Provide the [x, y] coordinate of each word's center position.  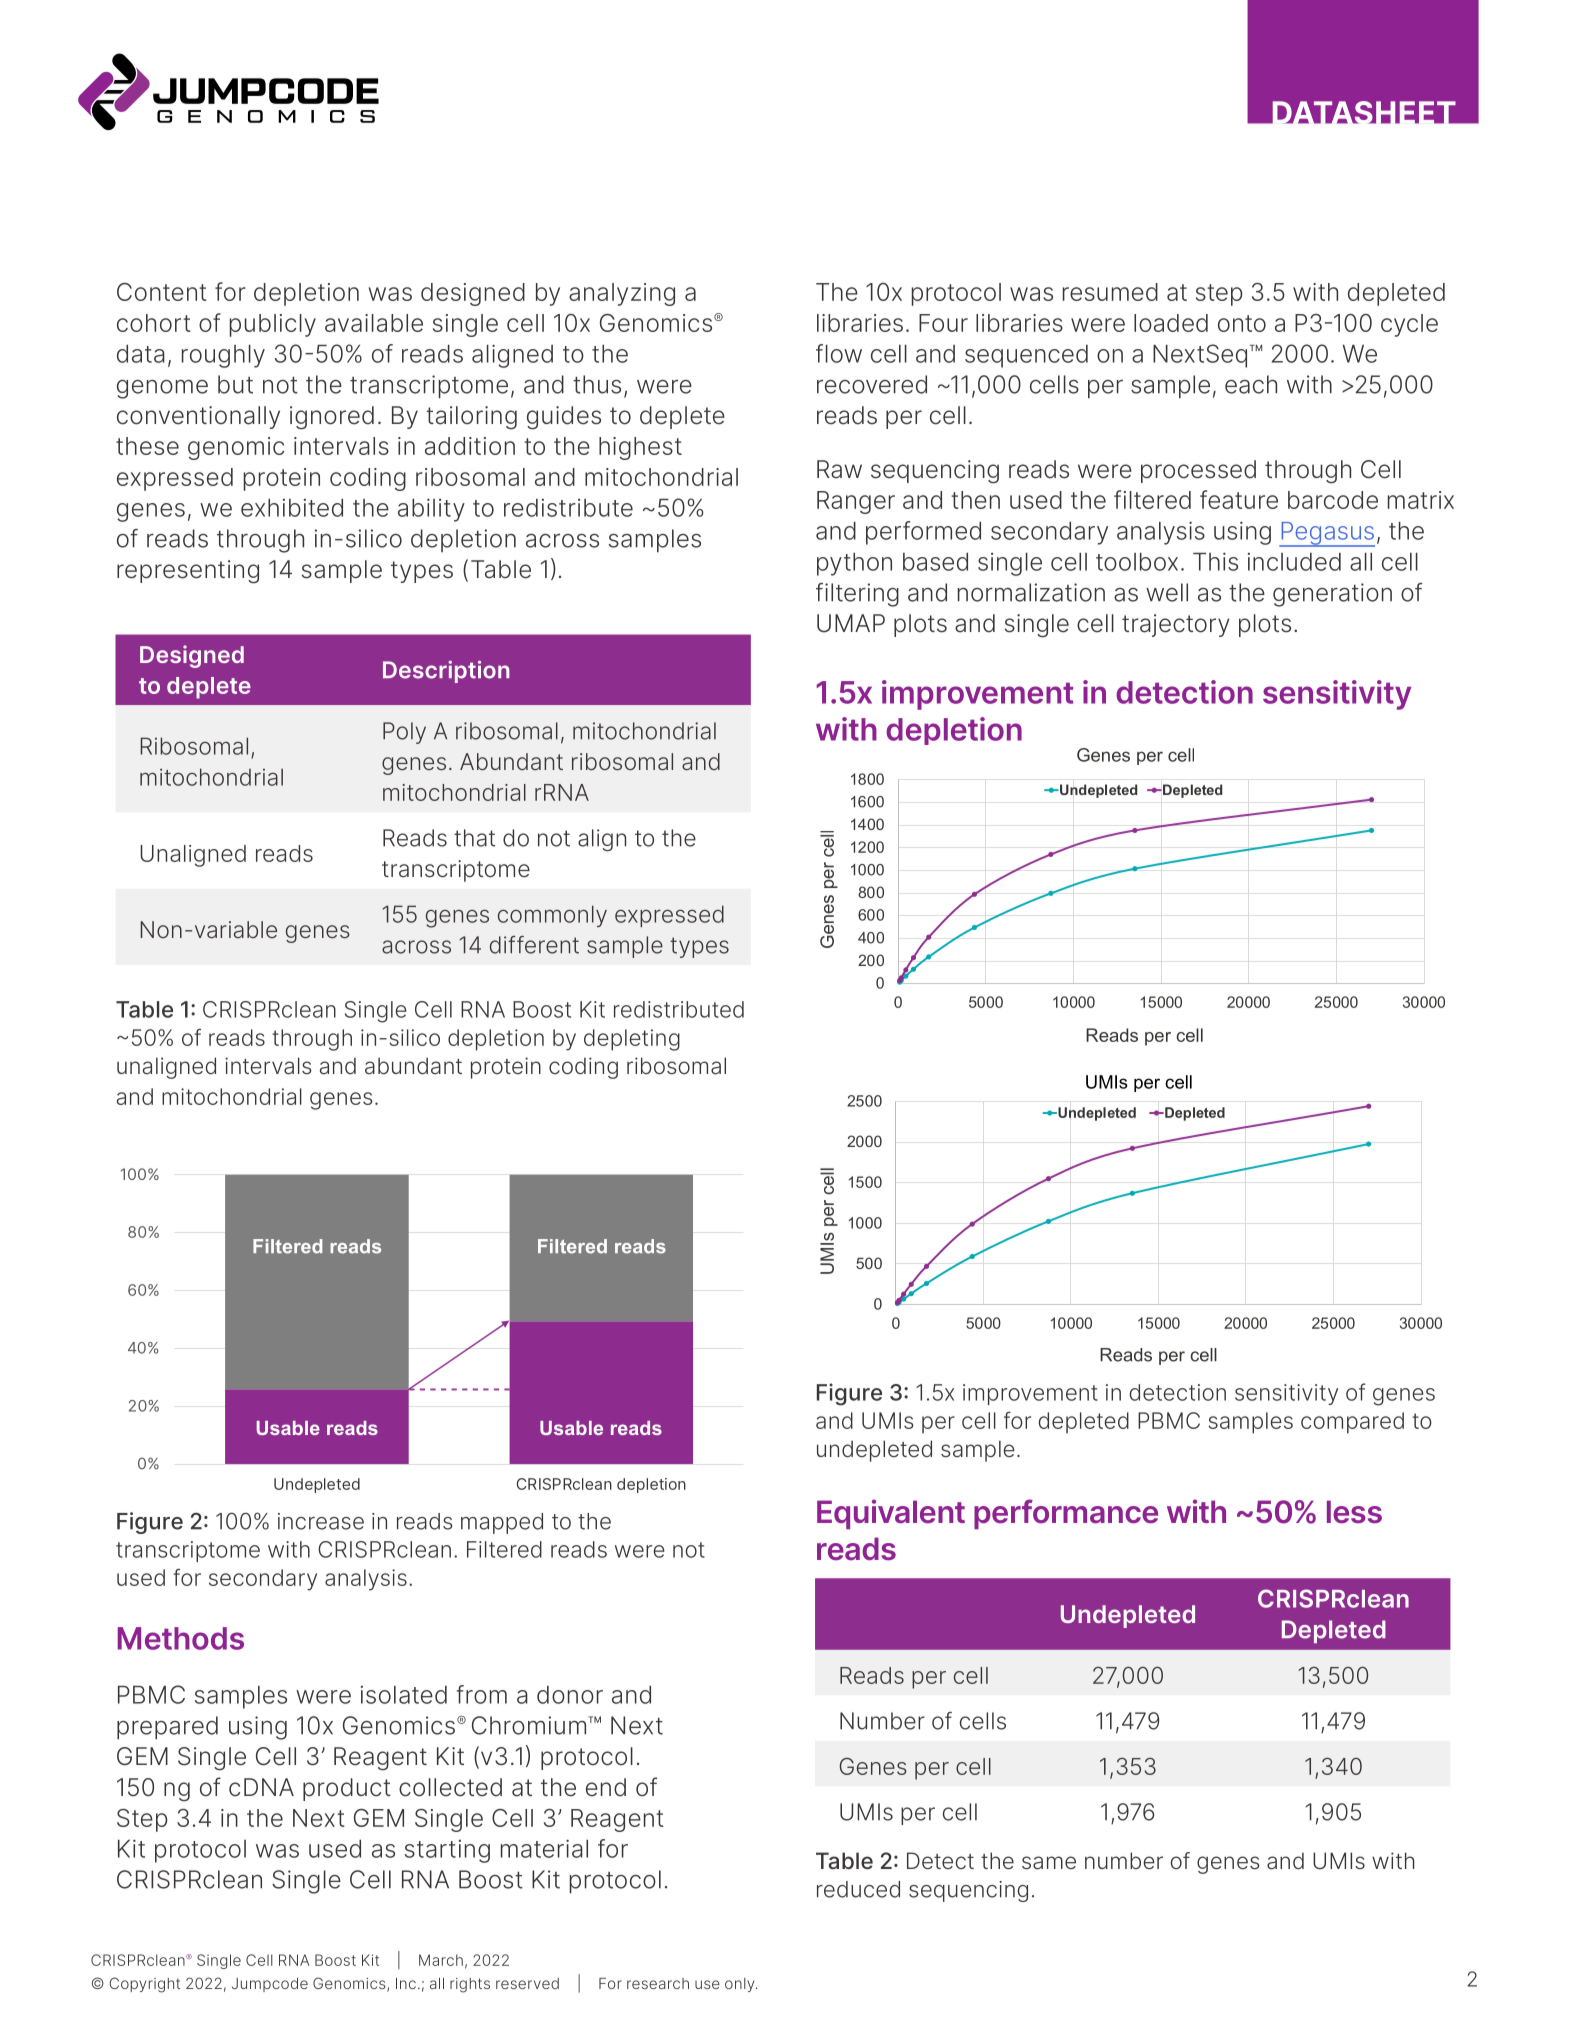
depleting [632, 1040]
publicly [273, 325]
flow [839, 353]
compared [1352, 1423]
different [534, 945]
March [441, 1960]
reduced [858, 1889]
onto [1242, 323]
